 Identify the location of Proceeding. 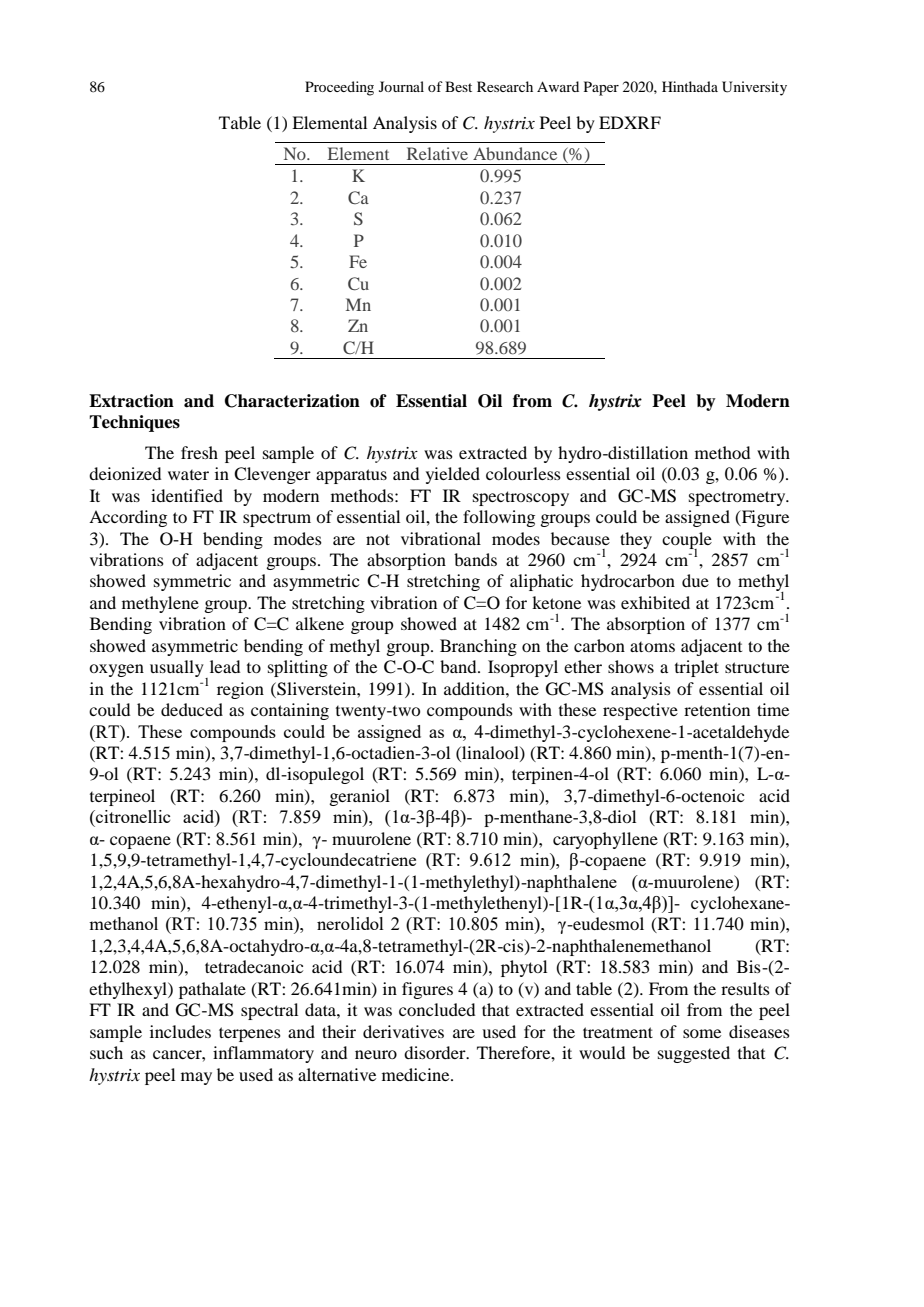
(339, 88).
